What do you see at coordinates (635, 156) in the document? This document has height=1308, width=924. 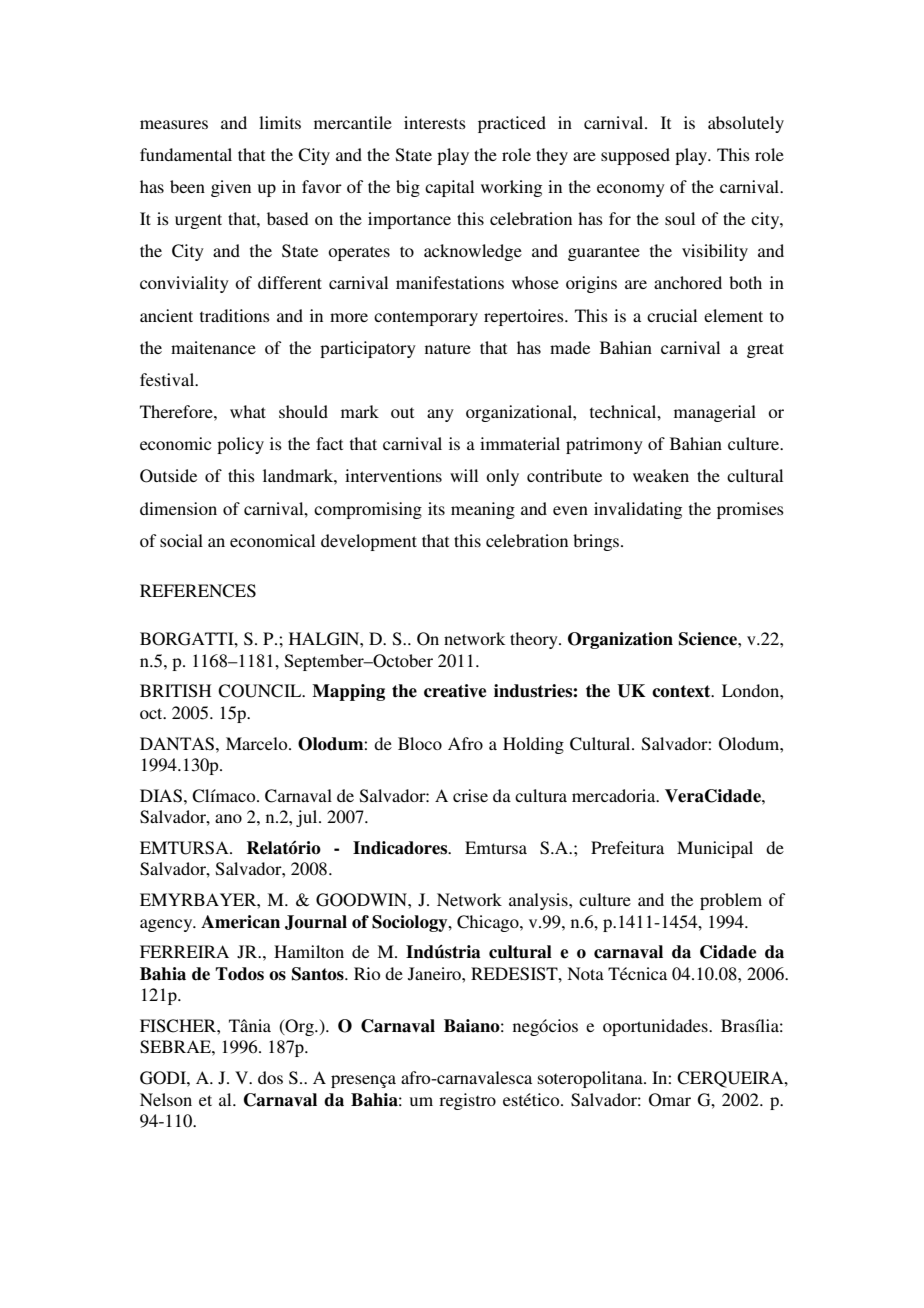 I see `supposed` at bounding box center [635, 156].
